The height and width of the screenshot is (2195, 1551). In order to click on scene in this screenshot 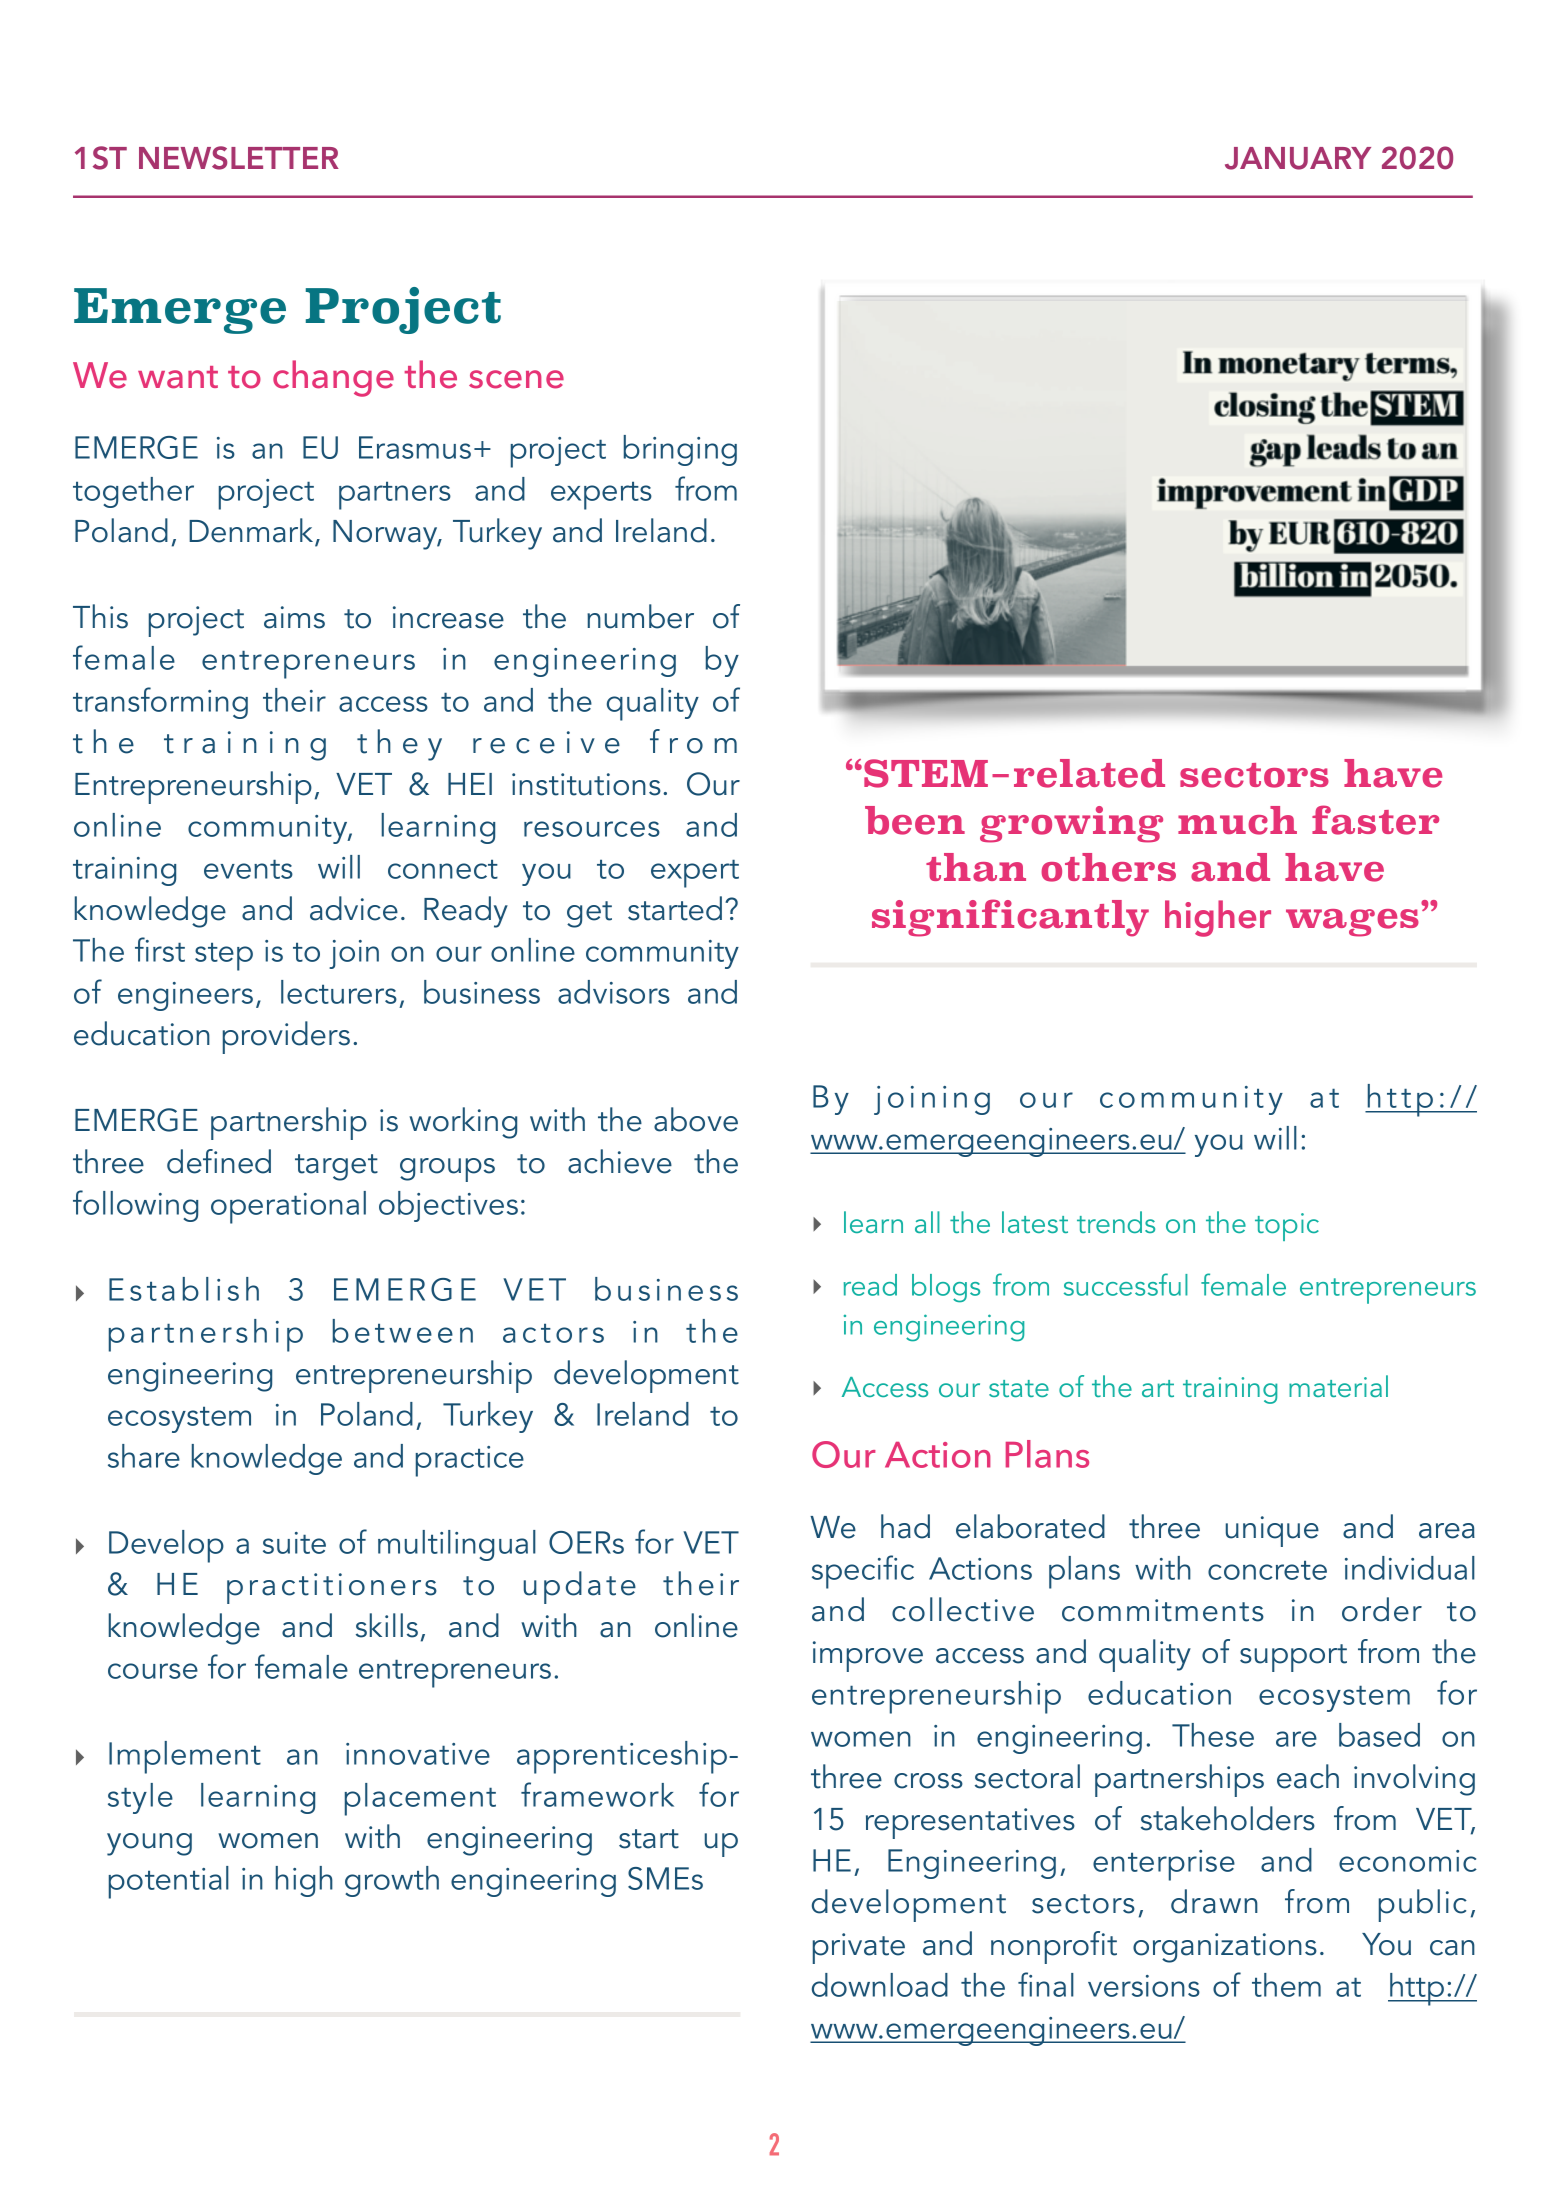, I will do `click(516, 379)`.
